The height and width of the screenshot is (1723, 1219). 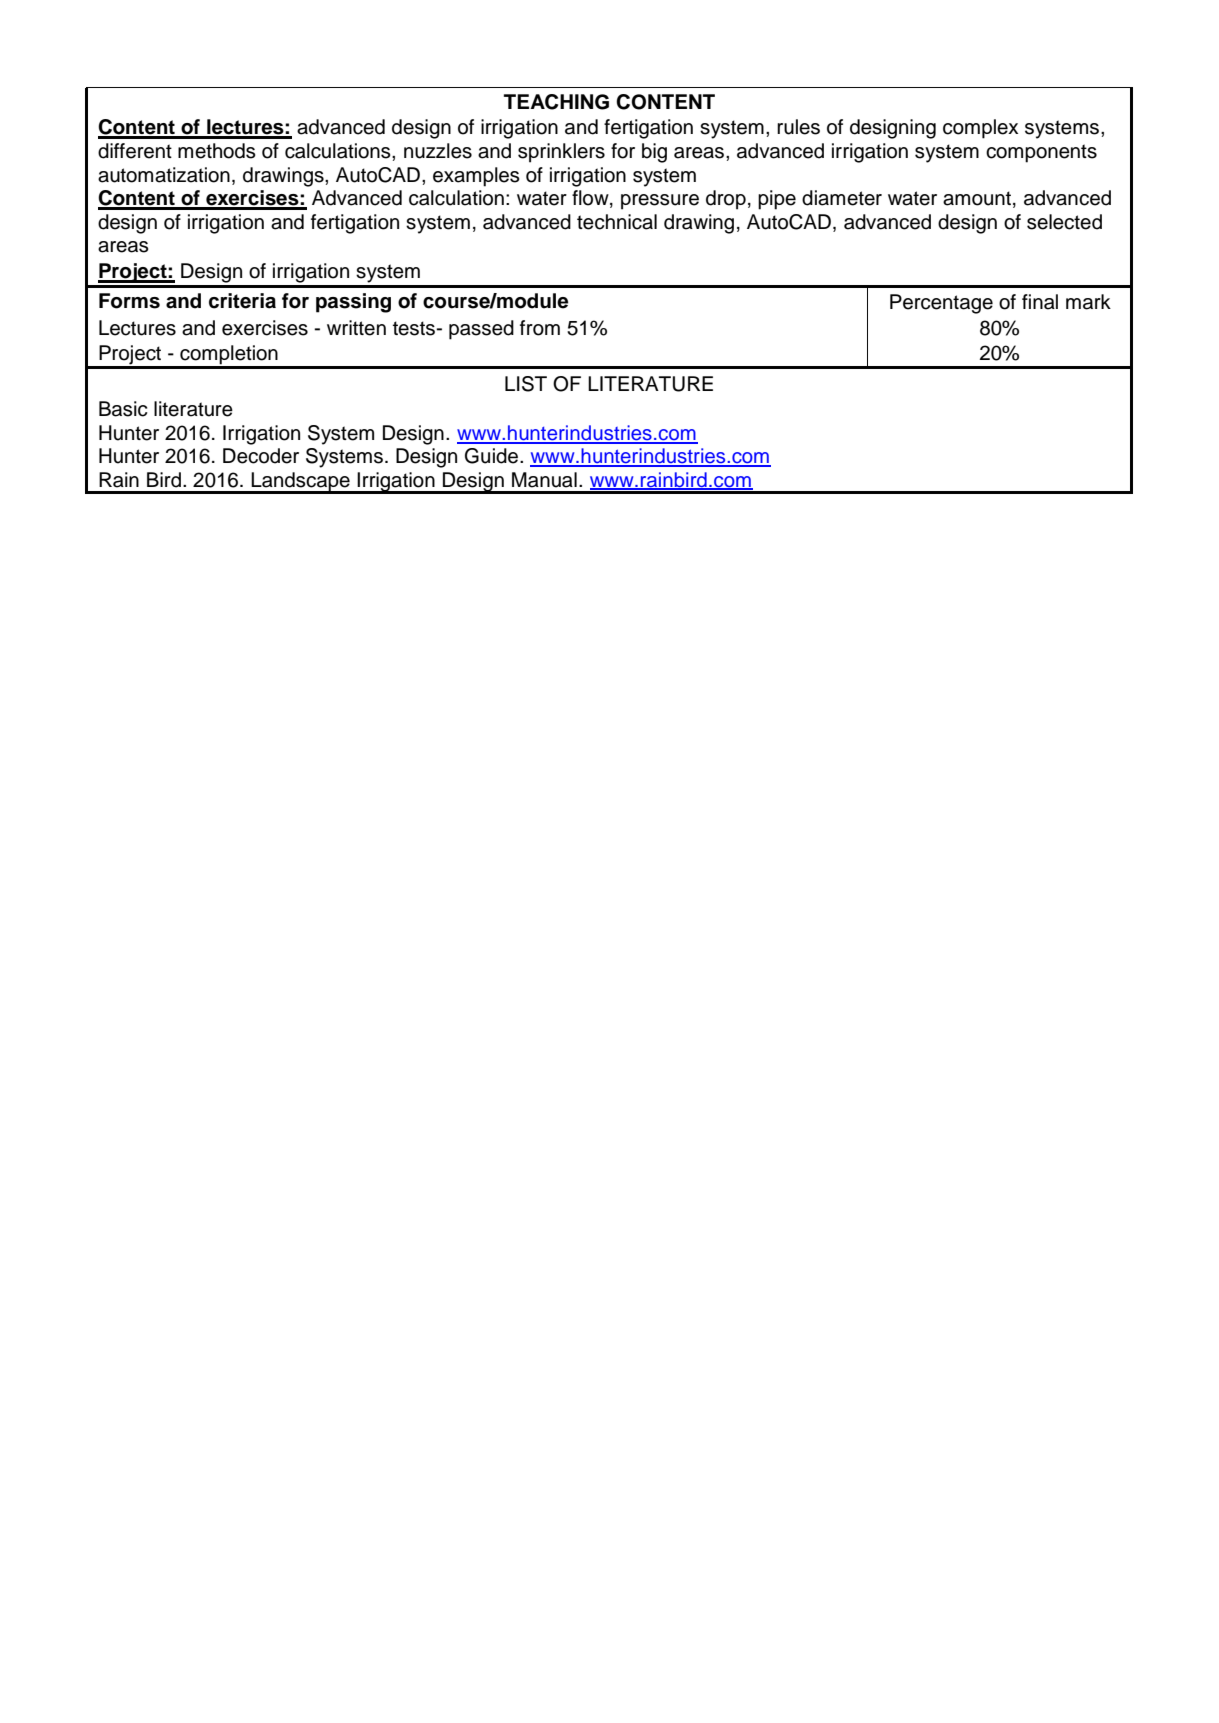 I want to click on Basic, so click(x=123, y=409).
